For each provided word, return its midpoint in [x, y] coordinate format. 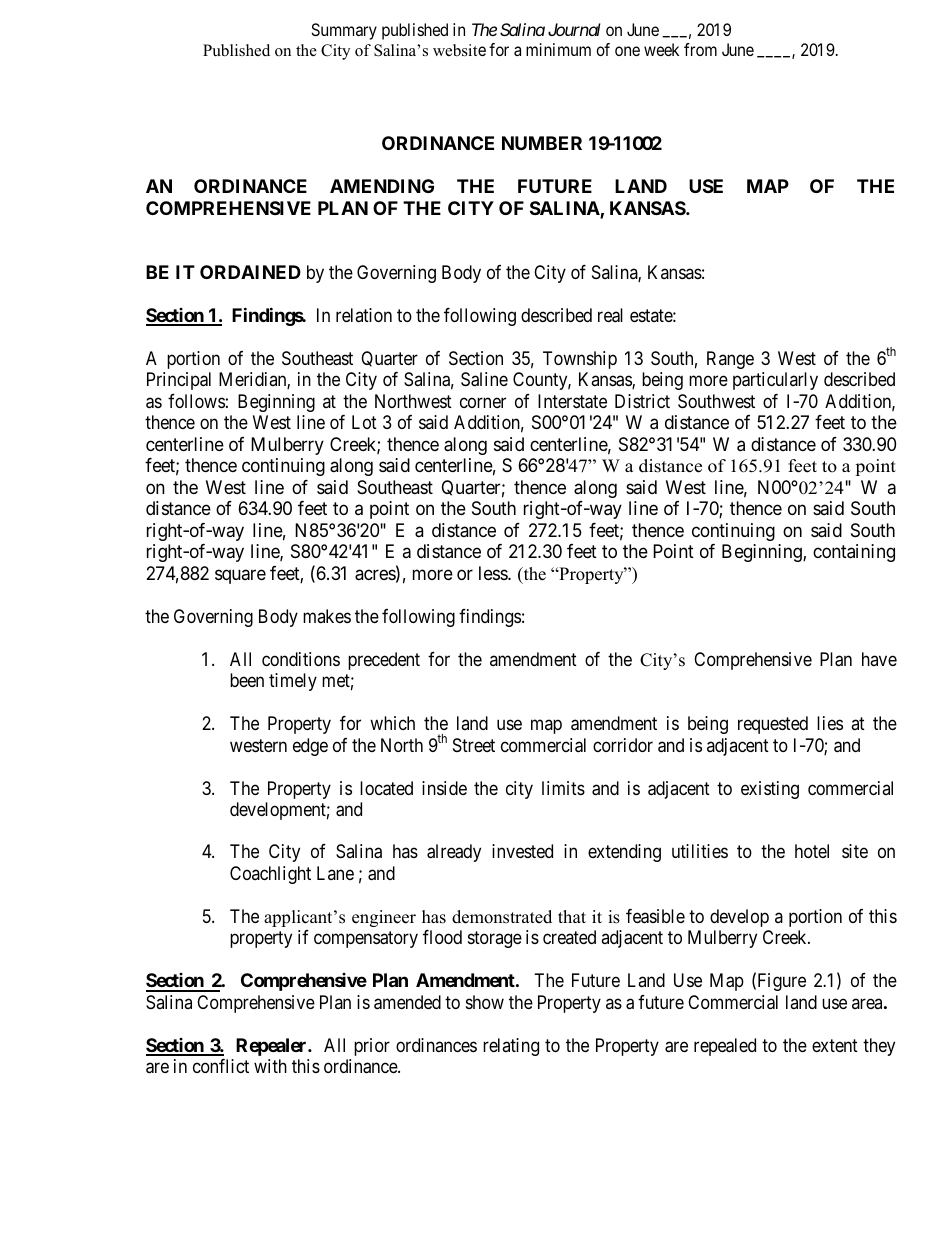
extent [835, 1045]
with [270, 1066]
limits [563, 788]
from [700, 49]
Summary [344, 31]
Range [730, 360]
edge [310, 747]
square [240, 576]
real [610, 315]
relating [511, 1047]
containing [854, 553]
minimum [558, 49]
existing [770, 790]
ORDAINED [250, 272]
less [494, 573]
